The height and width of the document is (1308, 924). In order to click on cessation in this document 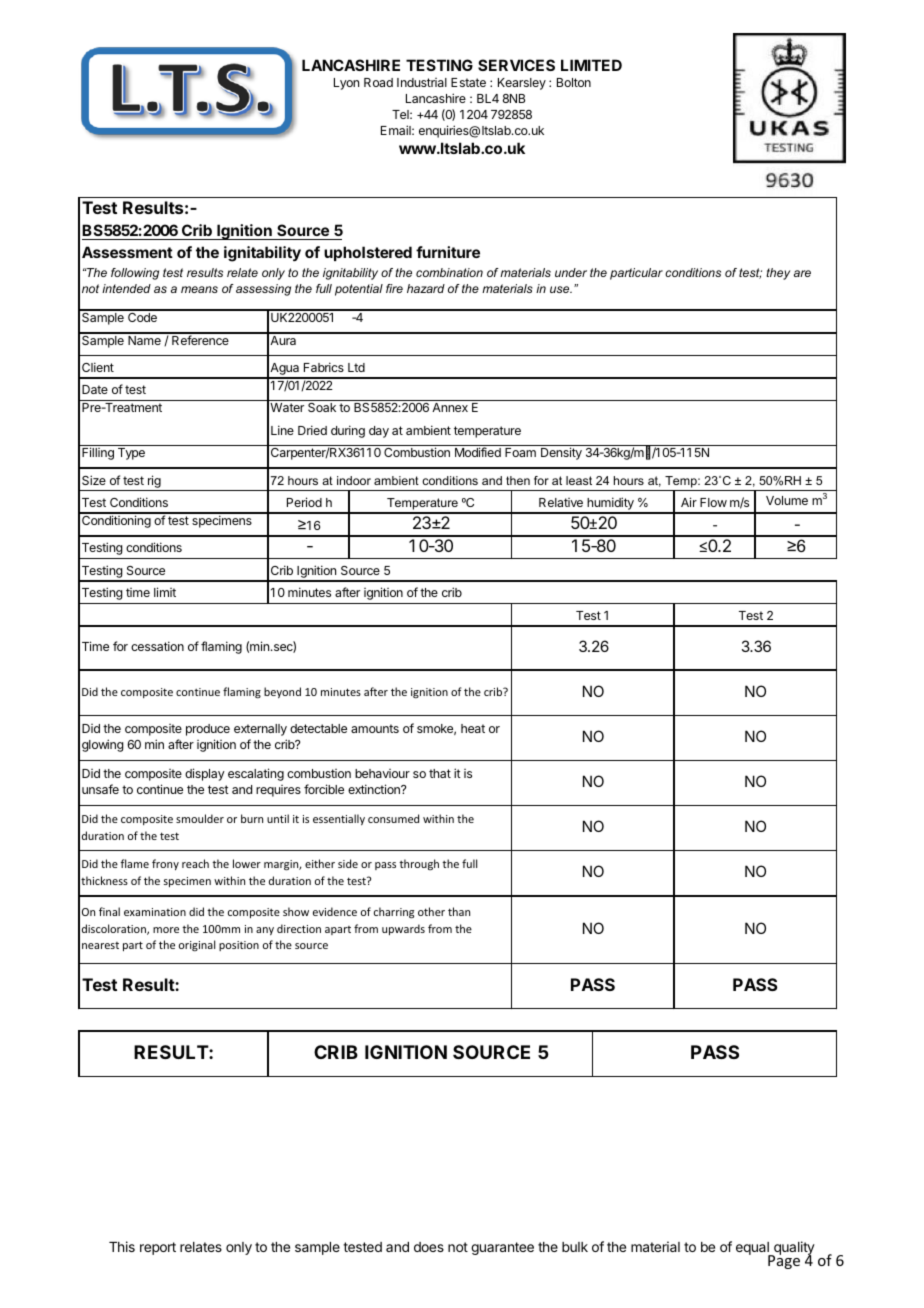, I will do `click(157, 646)`.
